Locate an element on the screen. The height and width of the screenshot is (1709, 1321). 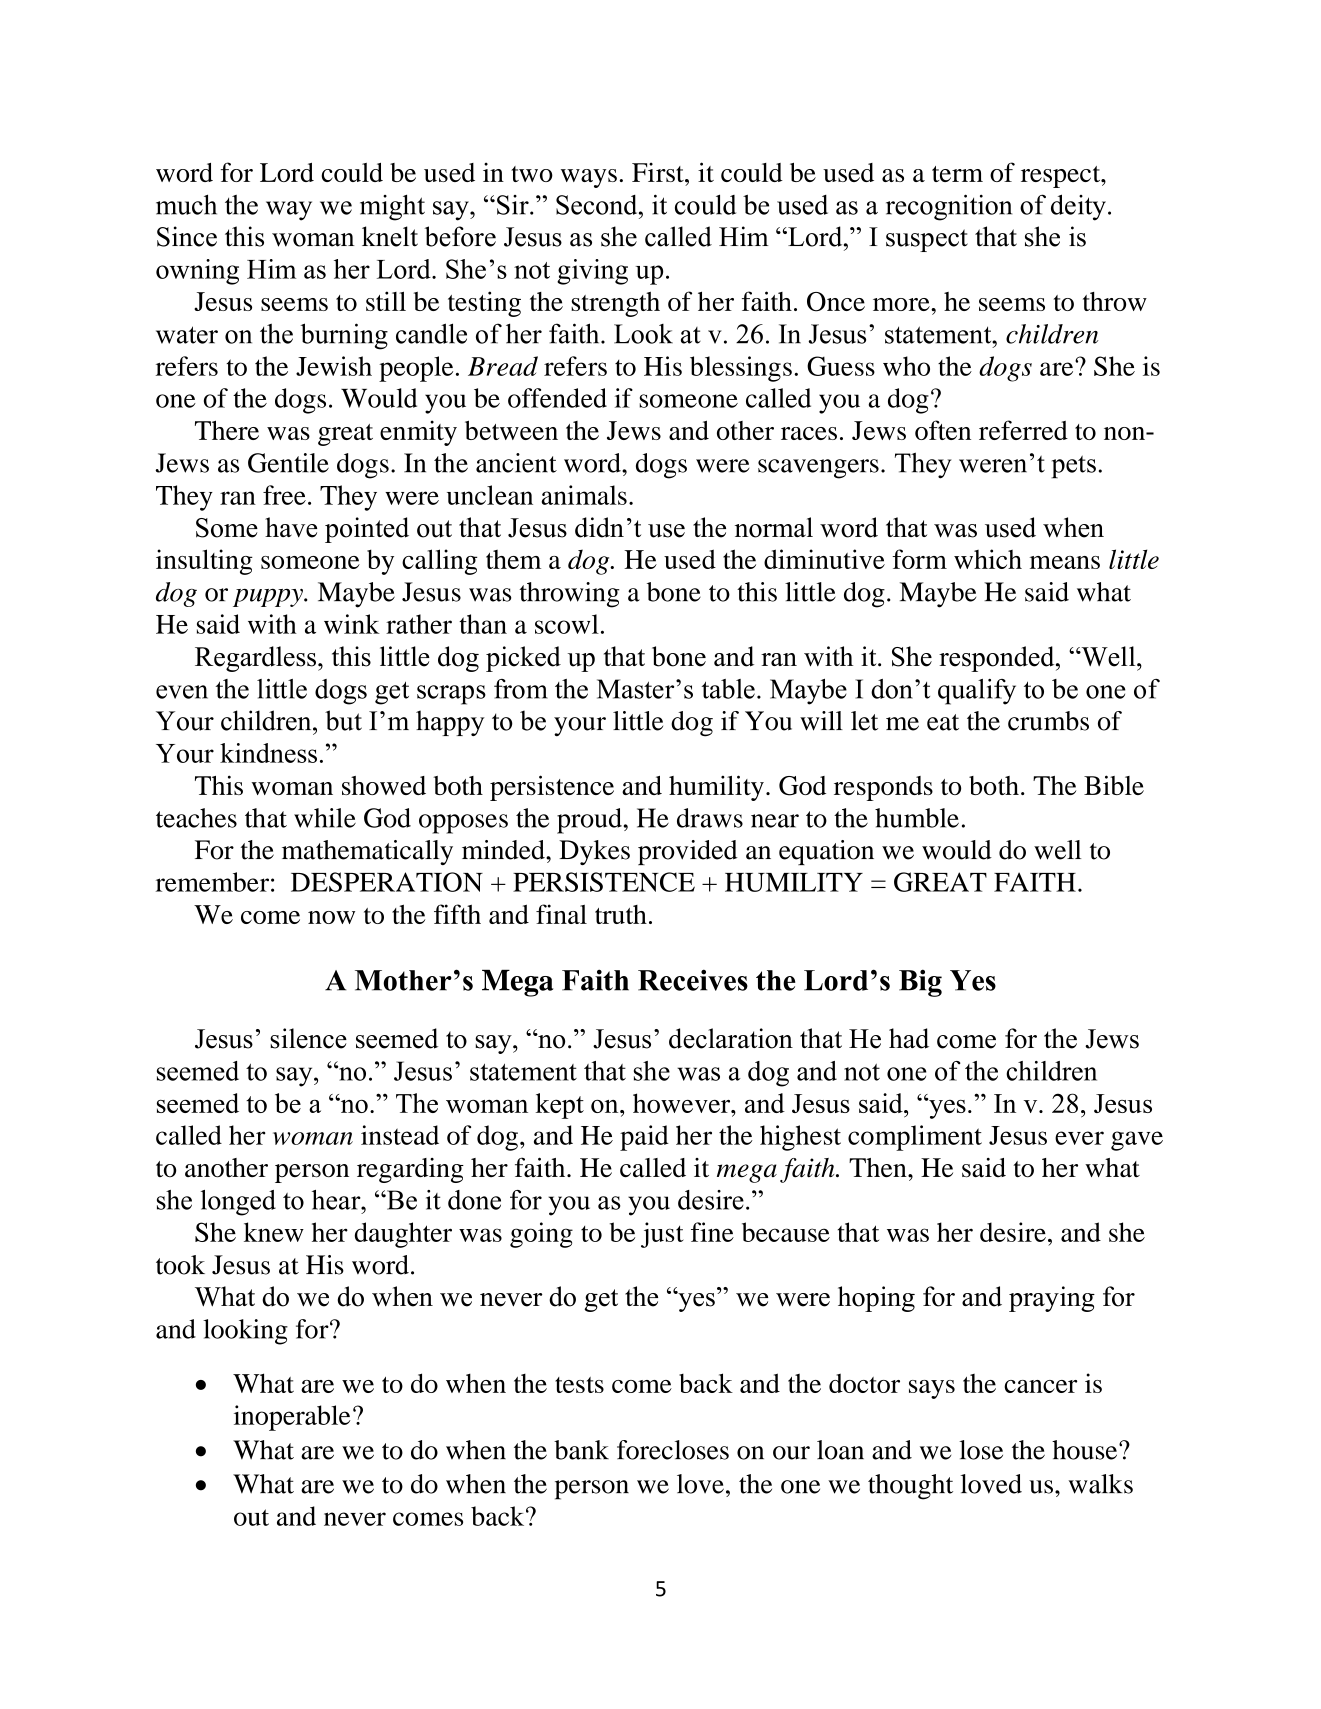
had is located at coordinates (909, 1038).
